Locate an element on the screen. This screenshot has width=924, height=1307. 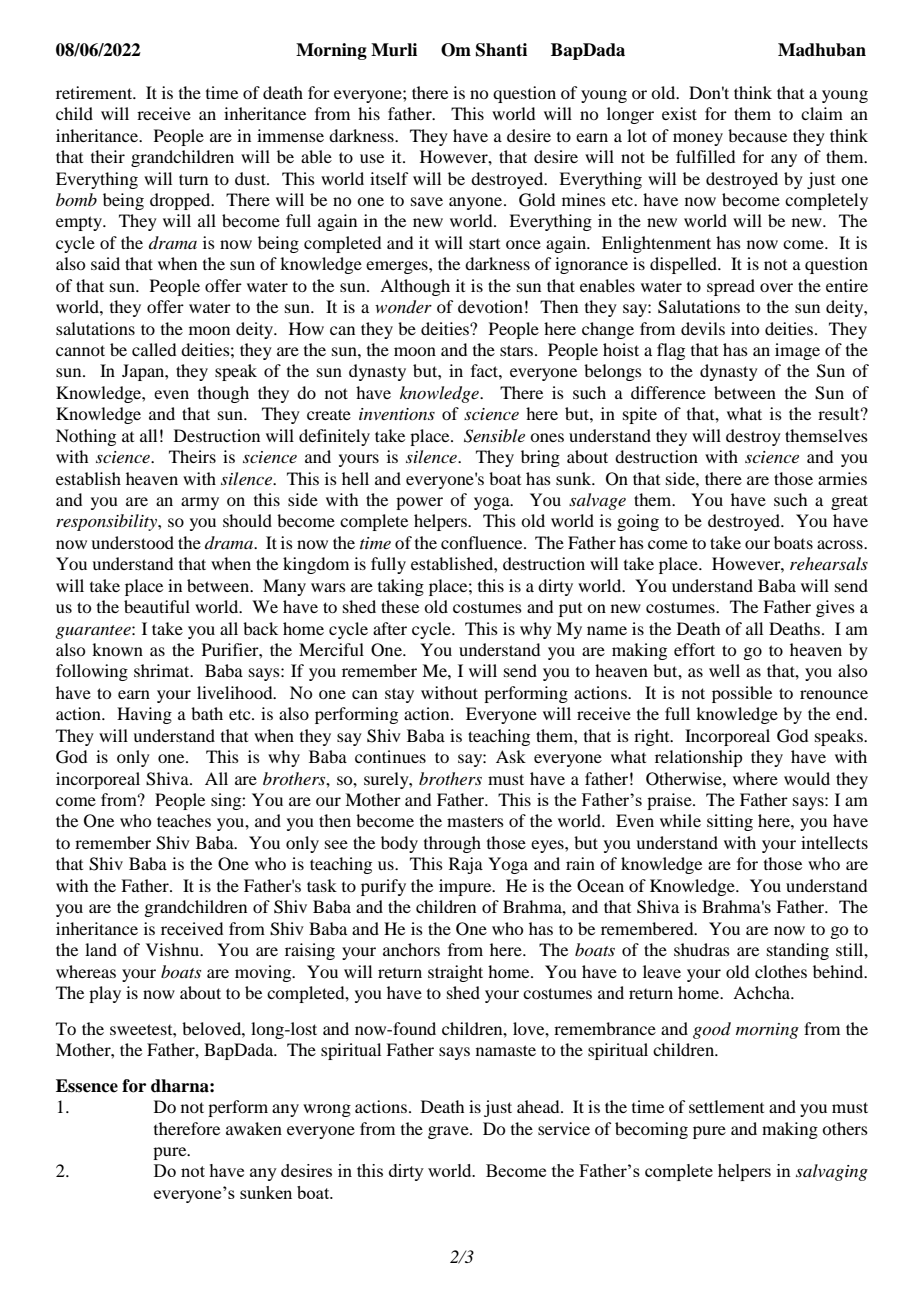
Shanti is located at coordinates (501, 50).
